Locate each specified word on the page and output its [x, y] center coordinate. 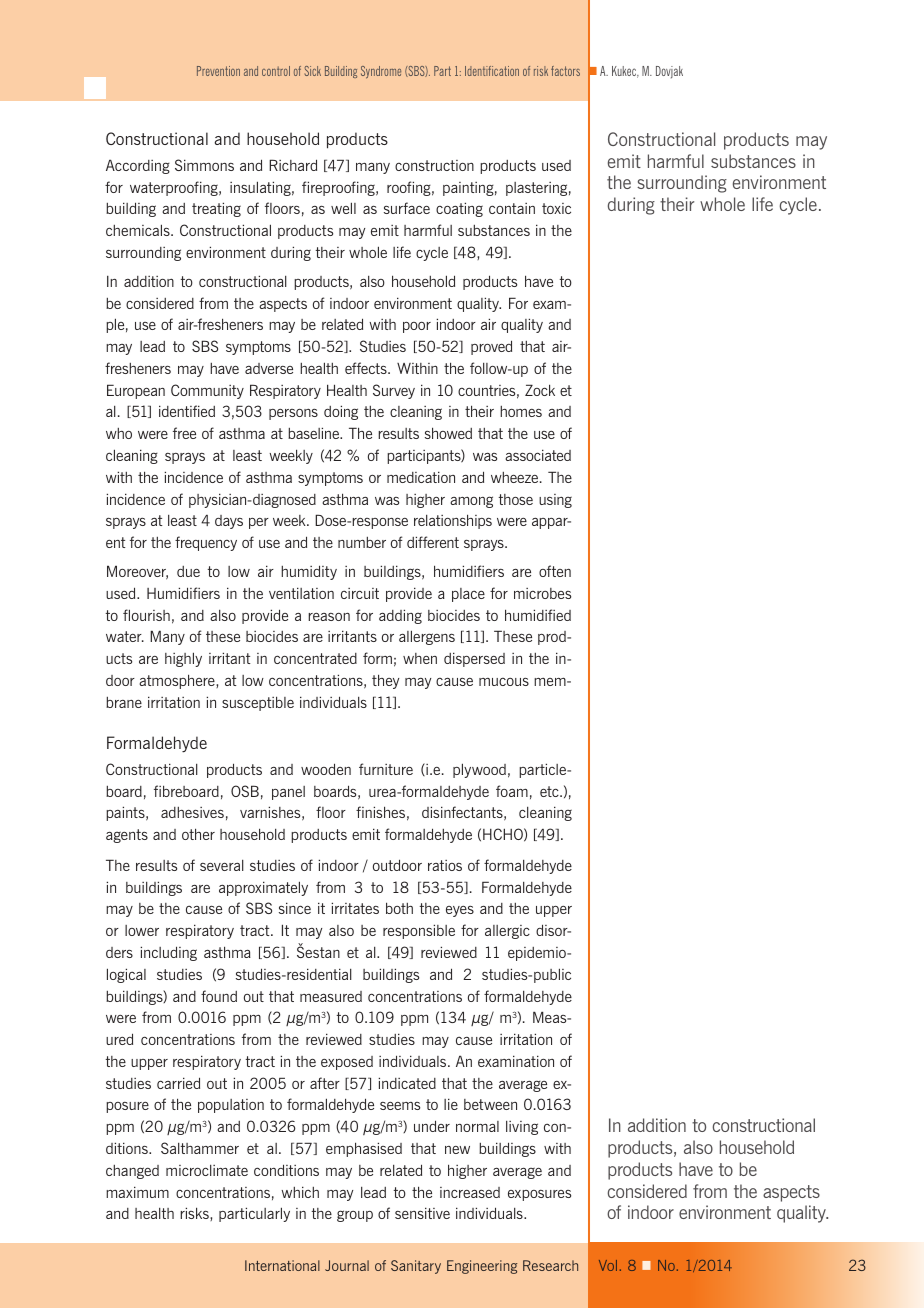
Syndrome [381, 72]
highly [183, 659]
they [385, 681]
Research [550, 1265]
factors [565, 71]
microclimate [207, 1170]
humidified [538, 615]
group [355, 1216]
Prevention [218, 71]
